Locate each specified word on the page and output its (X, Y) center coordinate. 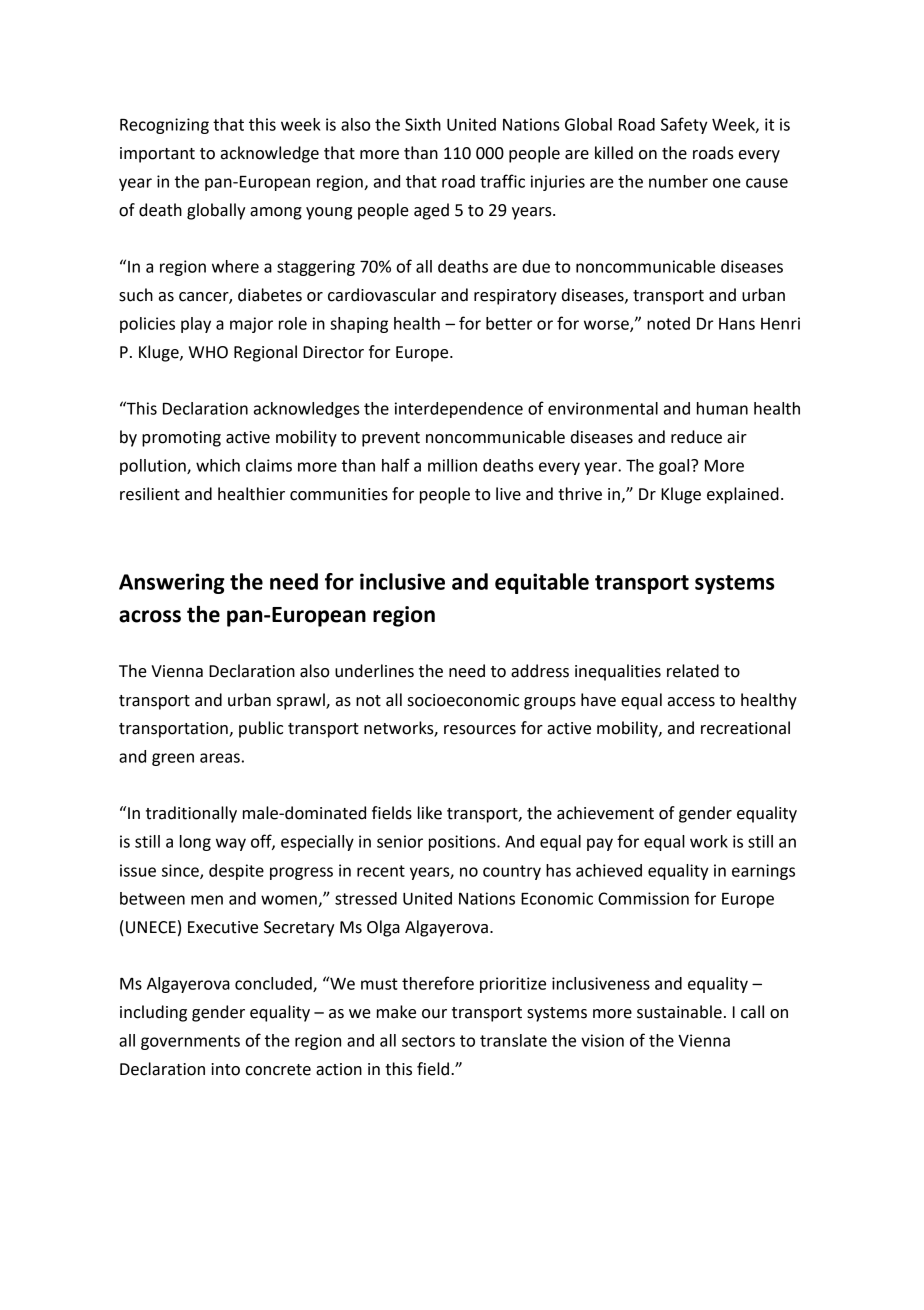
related (693, 671)
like (430, 813)
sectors (428, 1041)
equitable (542, 583)
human (722, 408)
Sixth (423, 124)
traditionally (191, 814)
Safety (684, 125)
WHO (208, 352)
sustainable (679, 1012)
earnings (763, 872)
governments (190, 1042)
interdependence (459, 410)
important (157, 155)
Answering (172, 583)
